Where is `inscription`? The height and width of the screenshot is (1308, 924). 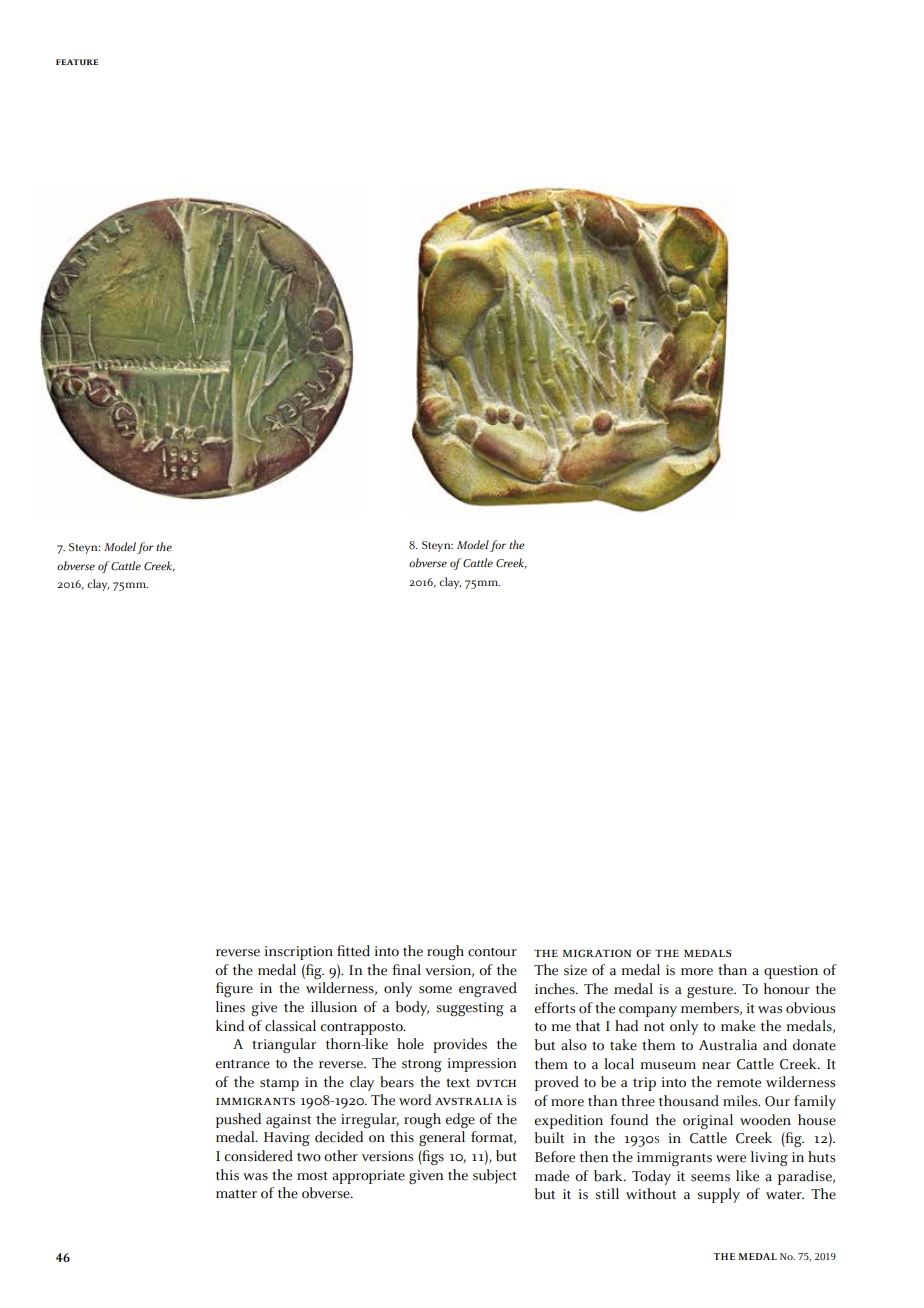
inscription is located at coordinates (299, 953).
